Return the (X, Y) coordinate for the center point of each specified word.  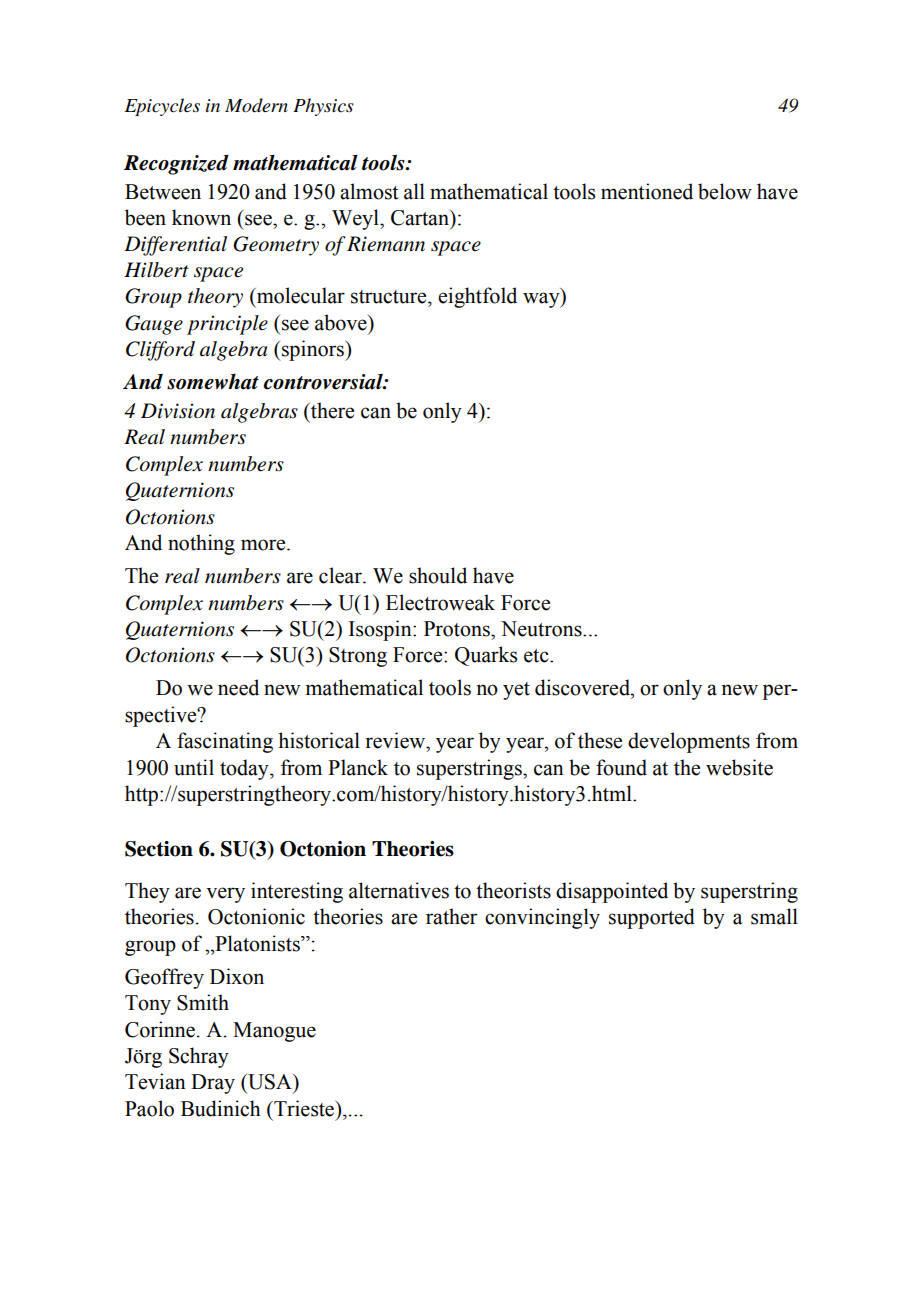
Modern (256, 105)
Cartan (421, 218)
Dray (213, 1084)
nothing (201, 544)
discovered (583, 687)
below (725, 191)
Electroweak (440, 602)
